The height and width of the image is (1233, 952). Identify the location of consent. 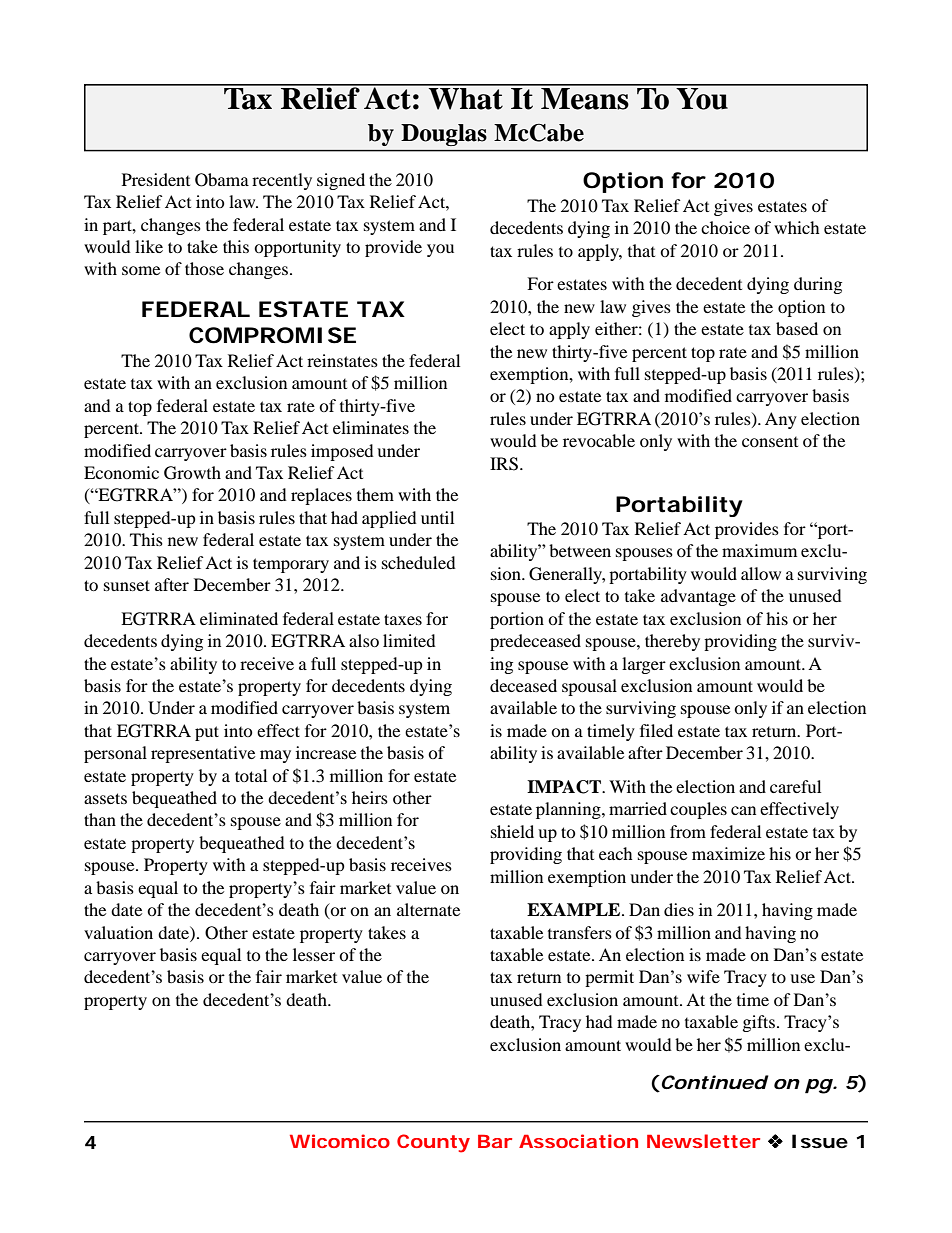
(770, 442).
